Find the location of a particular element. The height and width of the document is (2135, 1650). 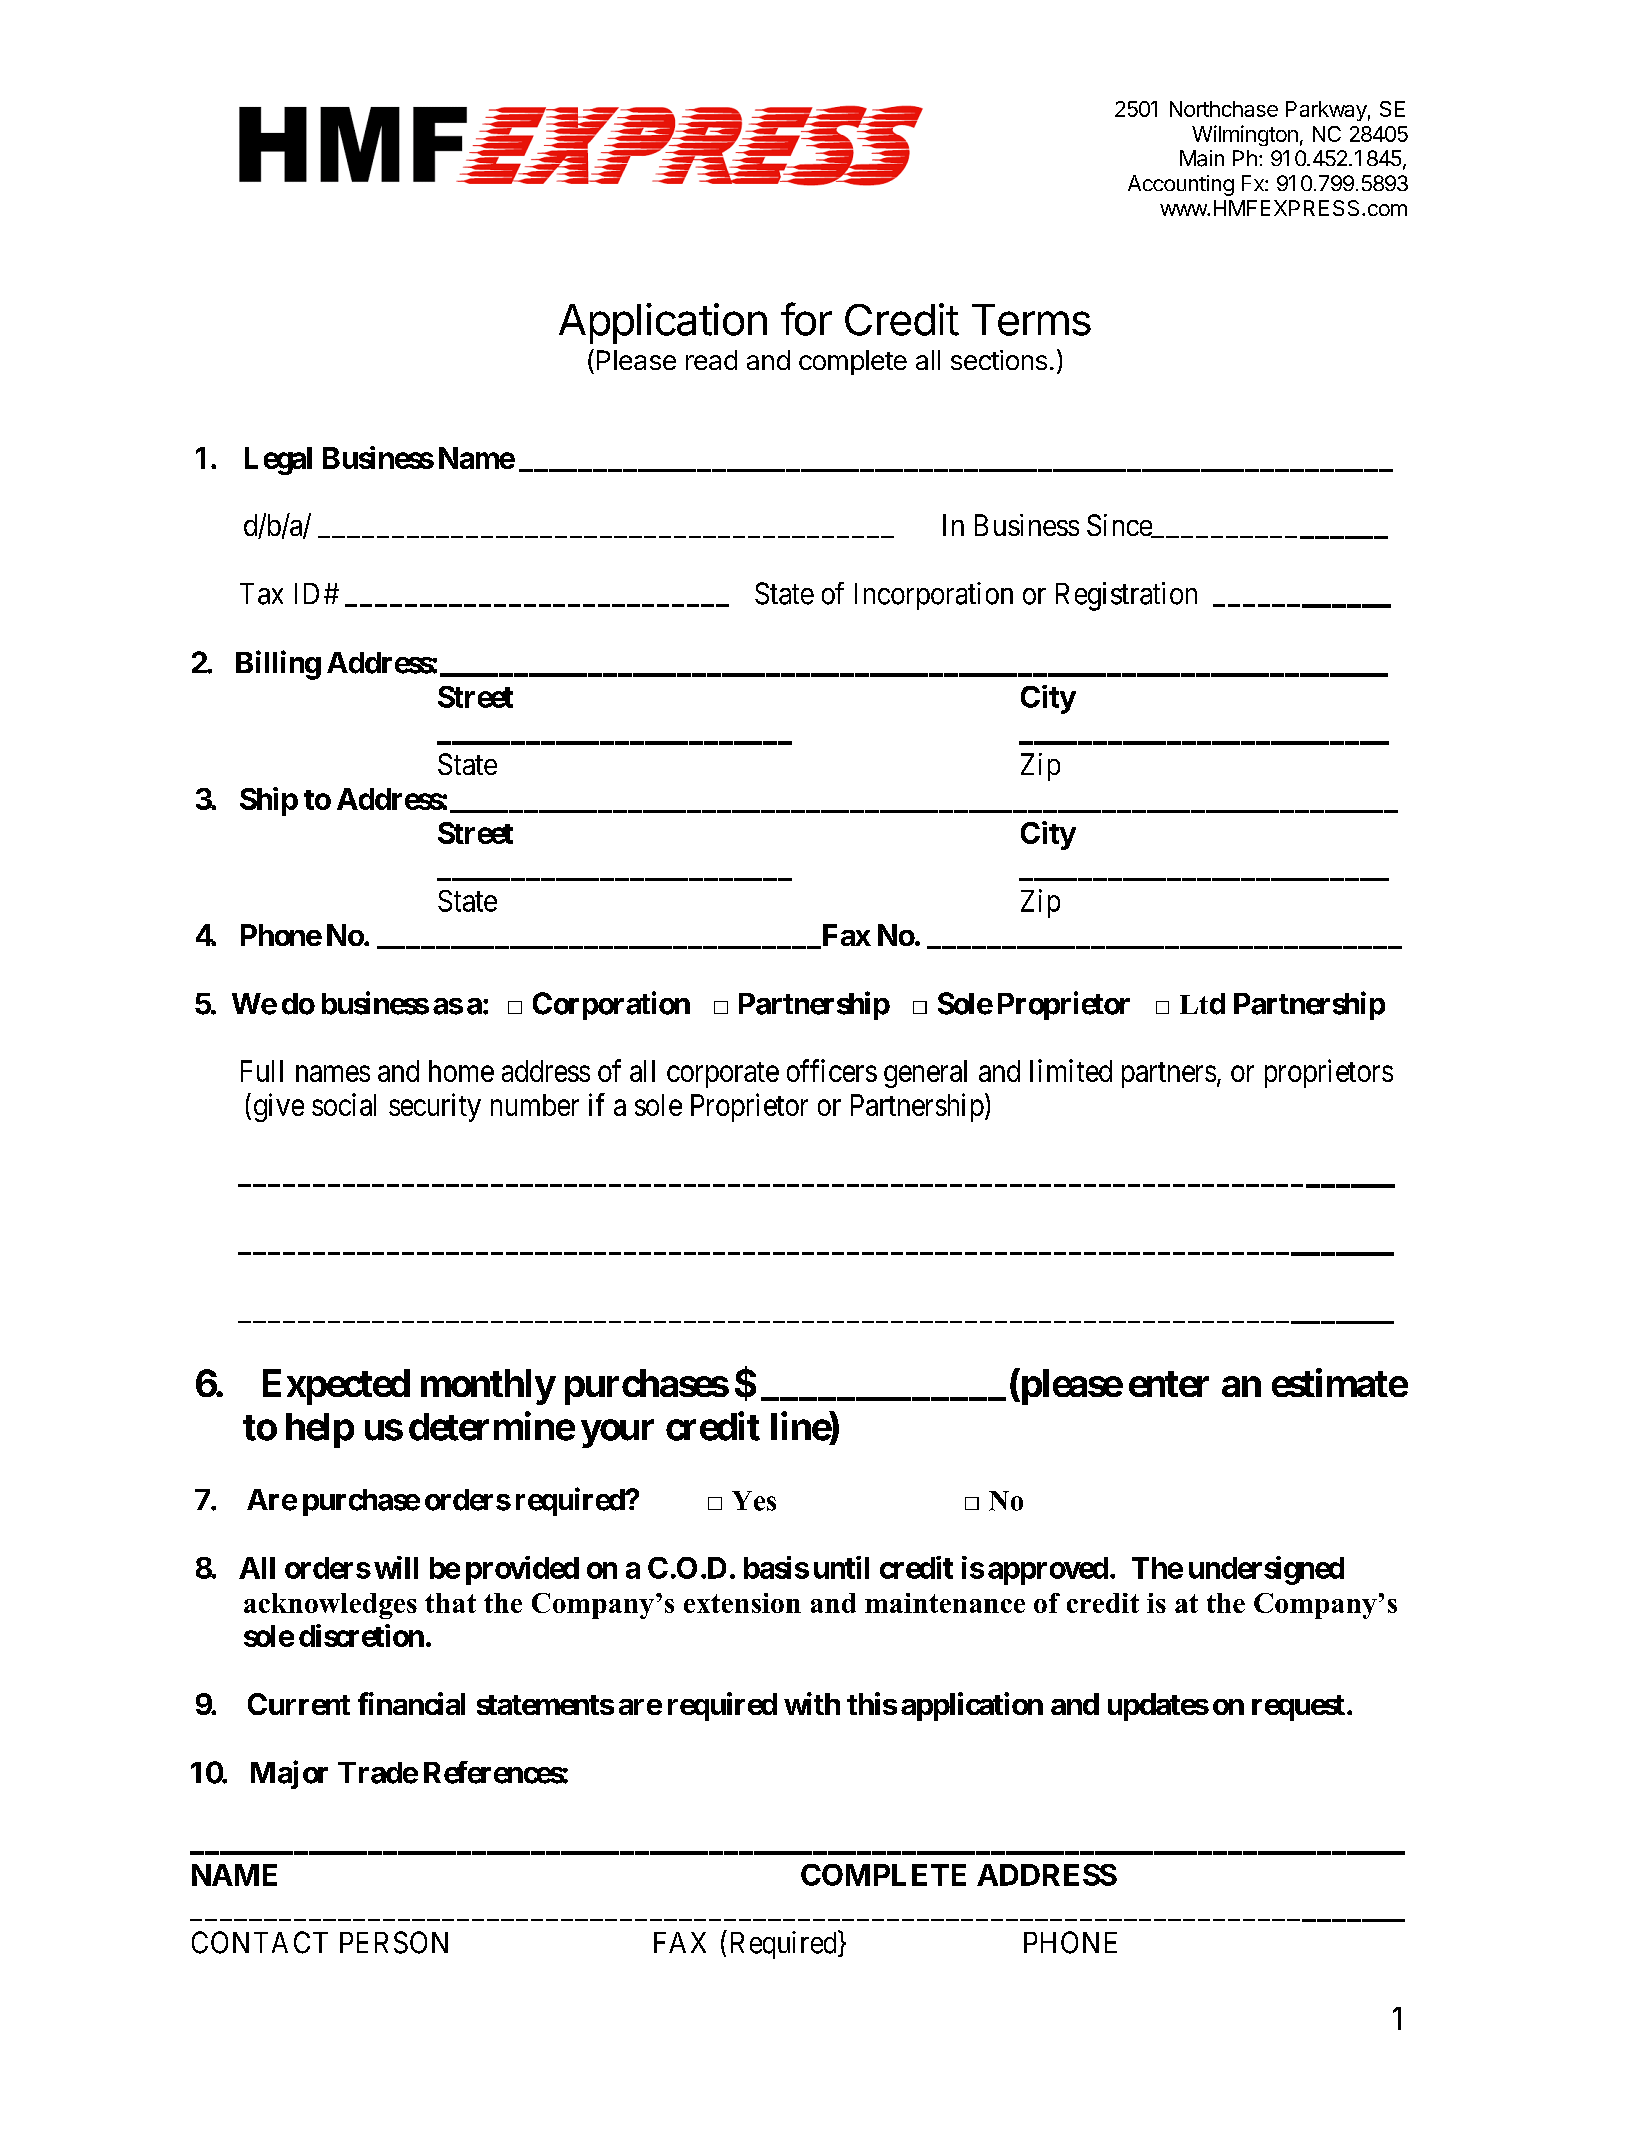

will is located at coordinates (396, 1567).
